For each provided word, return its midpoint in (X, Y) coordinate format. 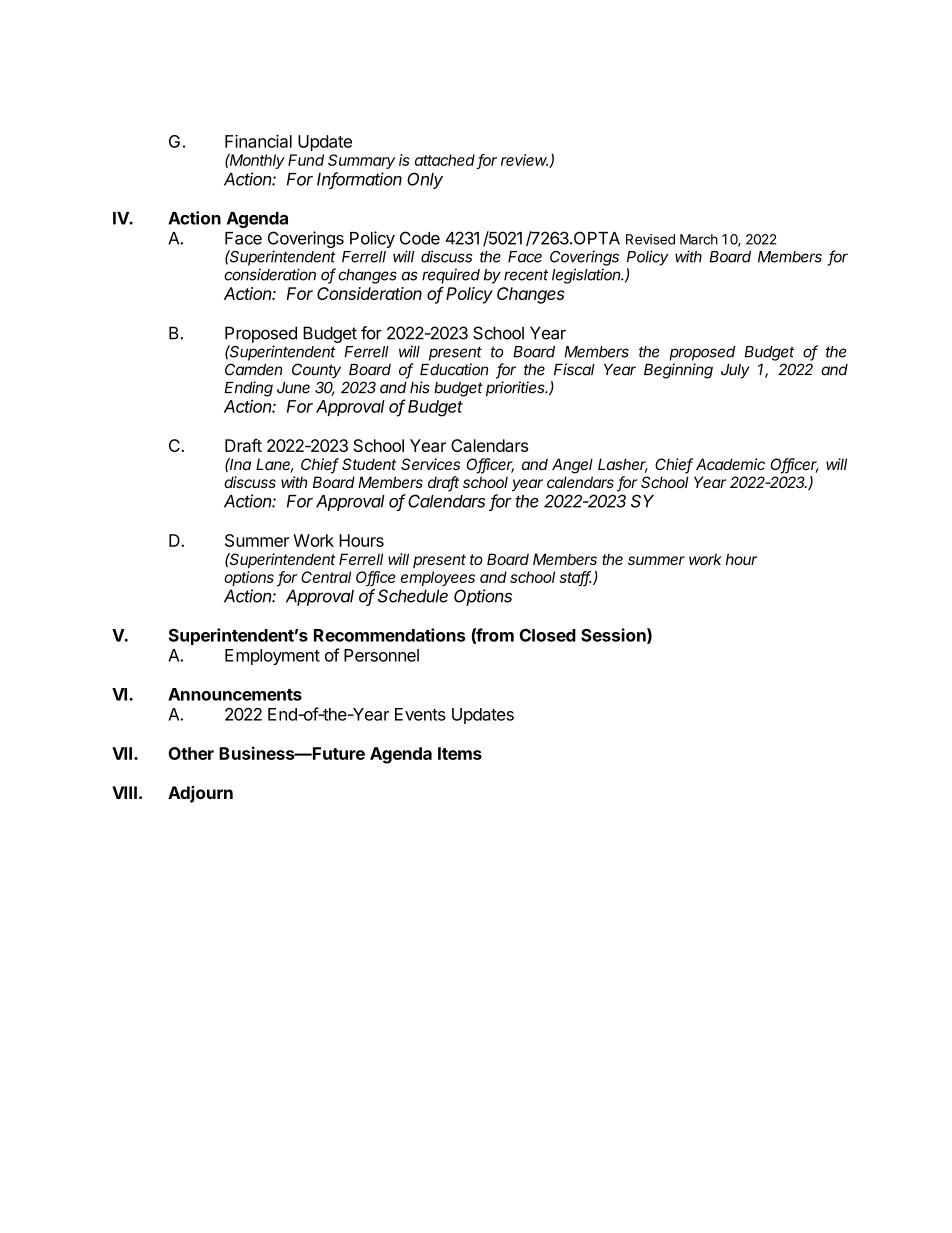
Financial (258, 141)
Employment (272, 657)
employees (438, 578)
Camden (253, 369)
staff (575, 578)
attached (445, 160)
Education (454, 369)
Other (191, 753)
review (524, 160)
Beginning (678, 371)
